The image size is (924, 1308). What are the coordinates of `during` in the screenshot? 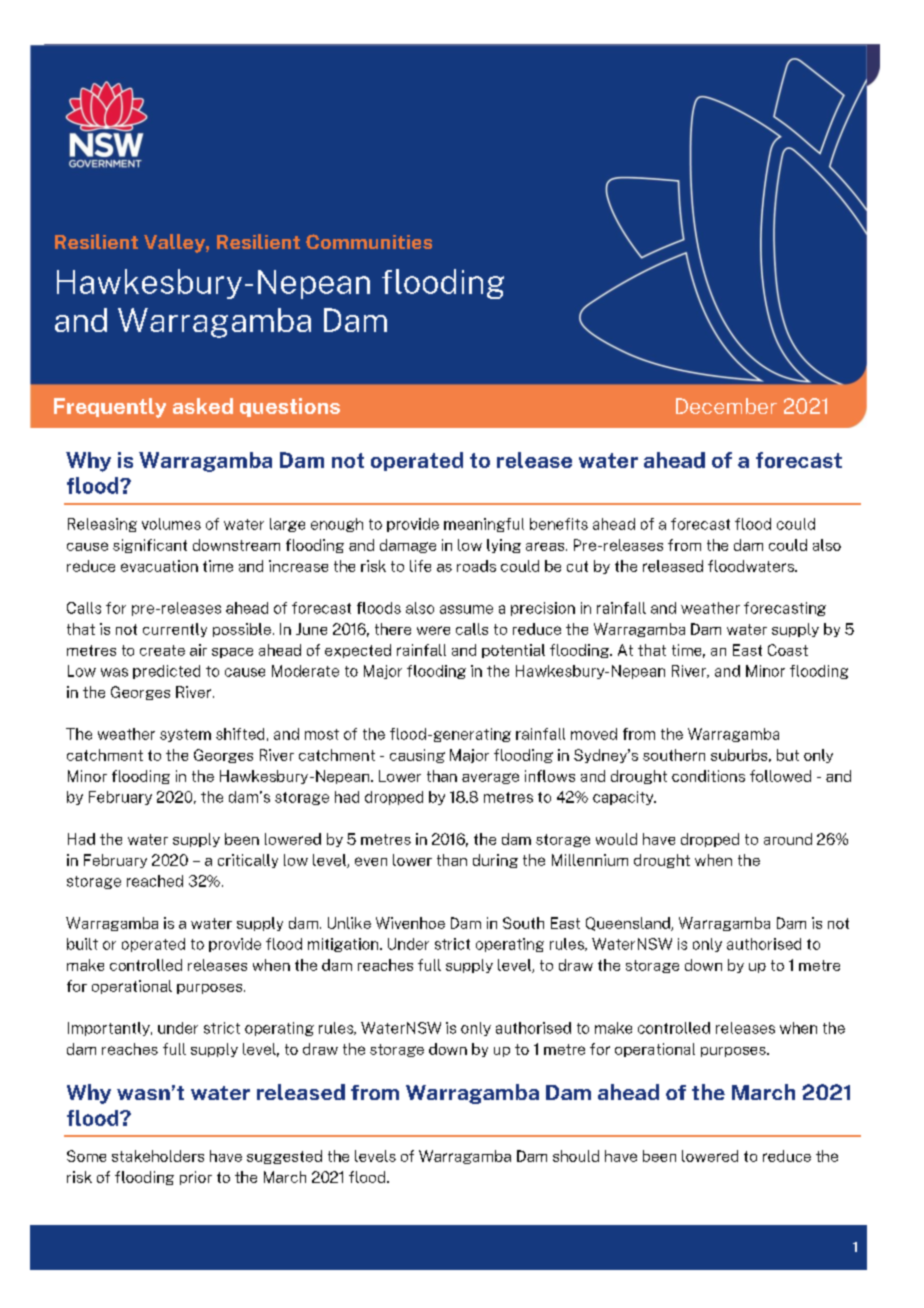 It's located at (495, 861).
